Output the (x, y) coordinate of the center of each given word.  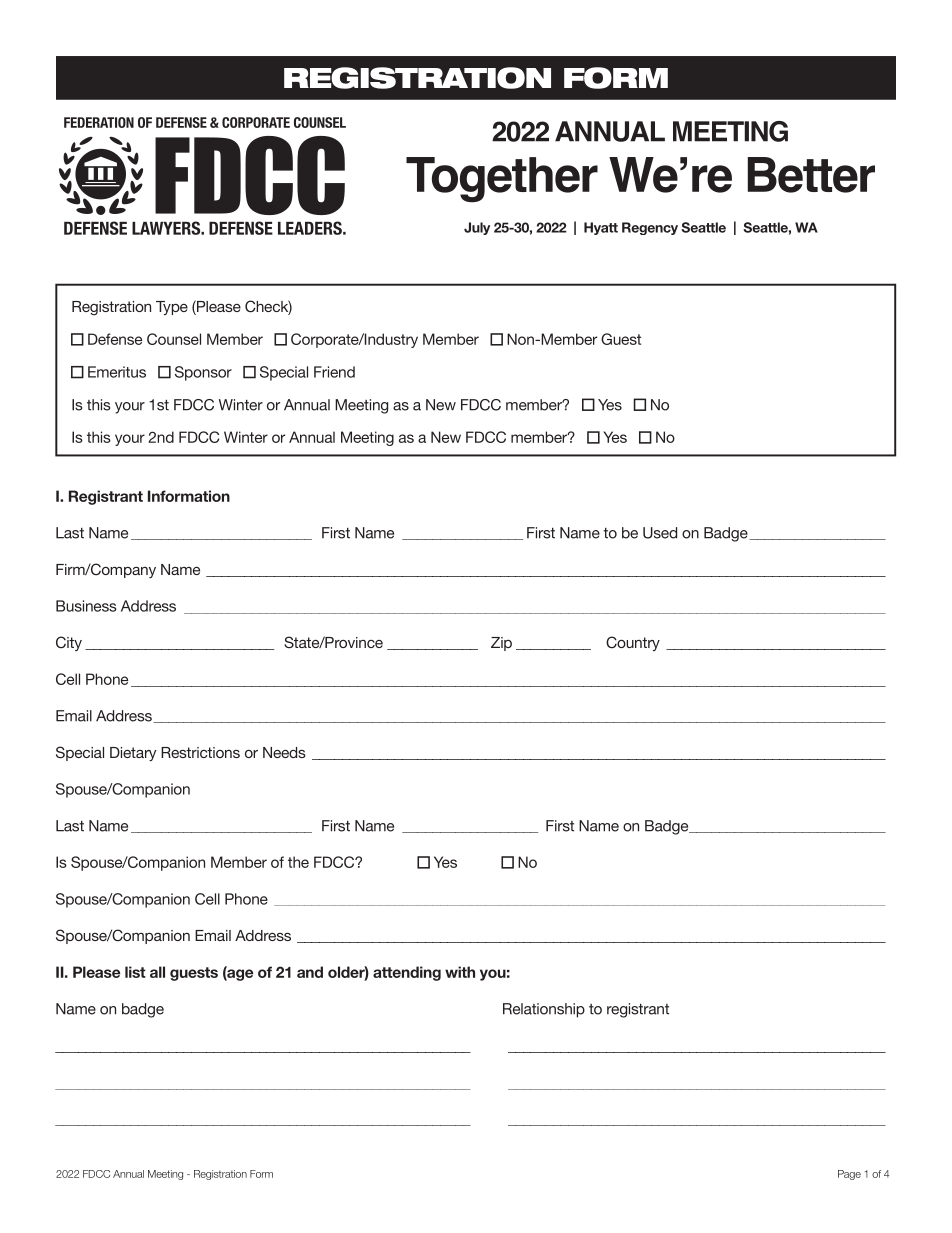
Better (811, 175)
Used (660, 533)
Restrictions (200, 752)
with (460, 972)
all (157, 972)
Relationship (544, 1010)
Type (172, 308)
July (477, 228)
